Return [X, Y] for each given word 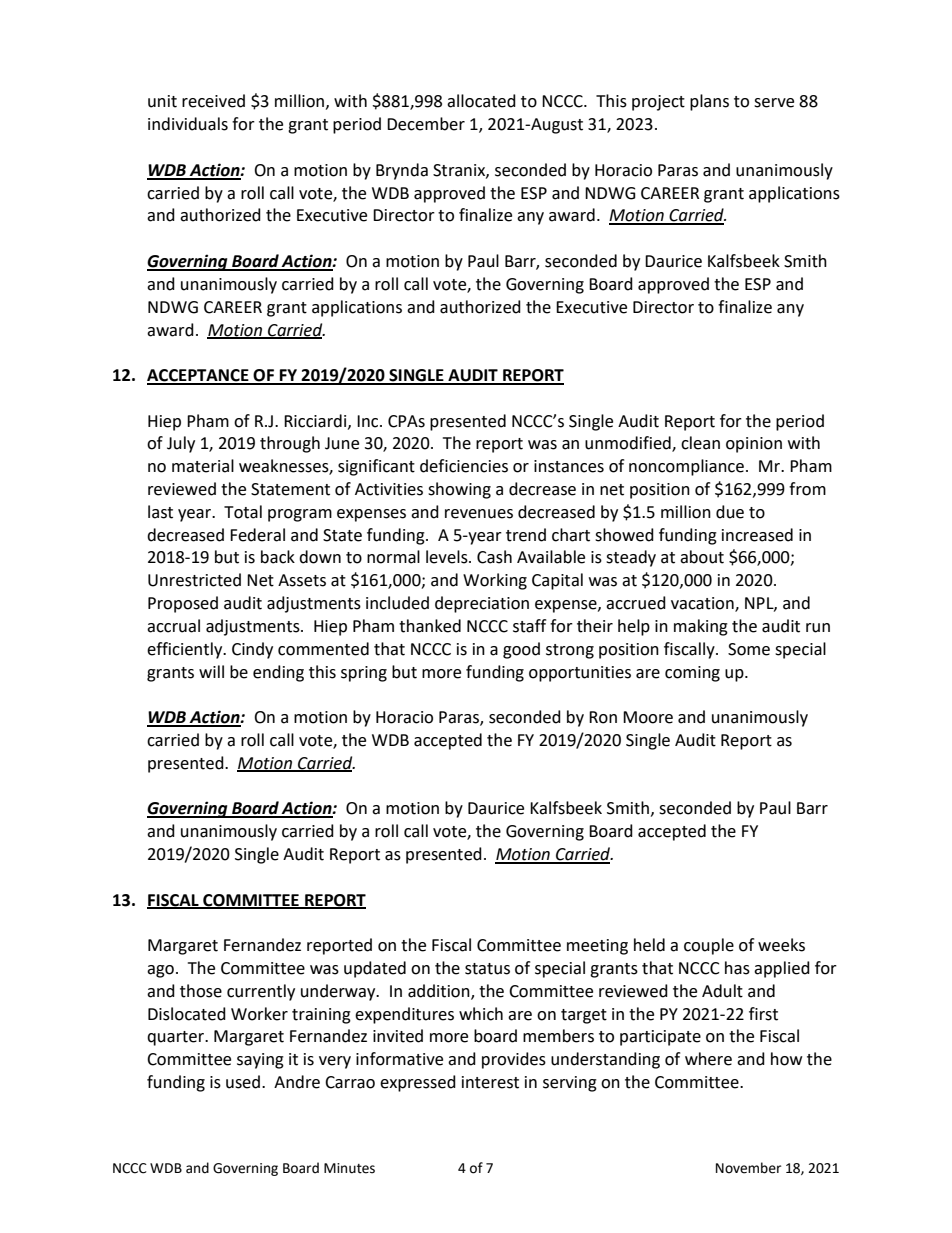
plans [709, 102]
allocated [481, 101]
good [521, 650]
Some [749, 649]
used [244, 1082]
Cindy [252, 650]
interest [490, 1082]
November [748, 1168]
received [213, 101]
